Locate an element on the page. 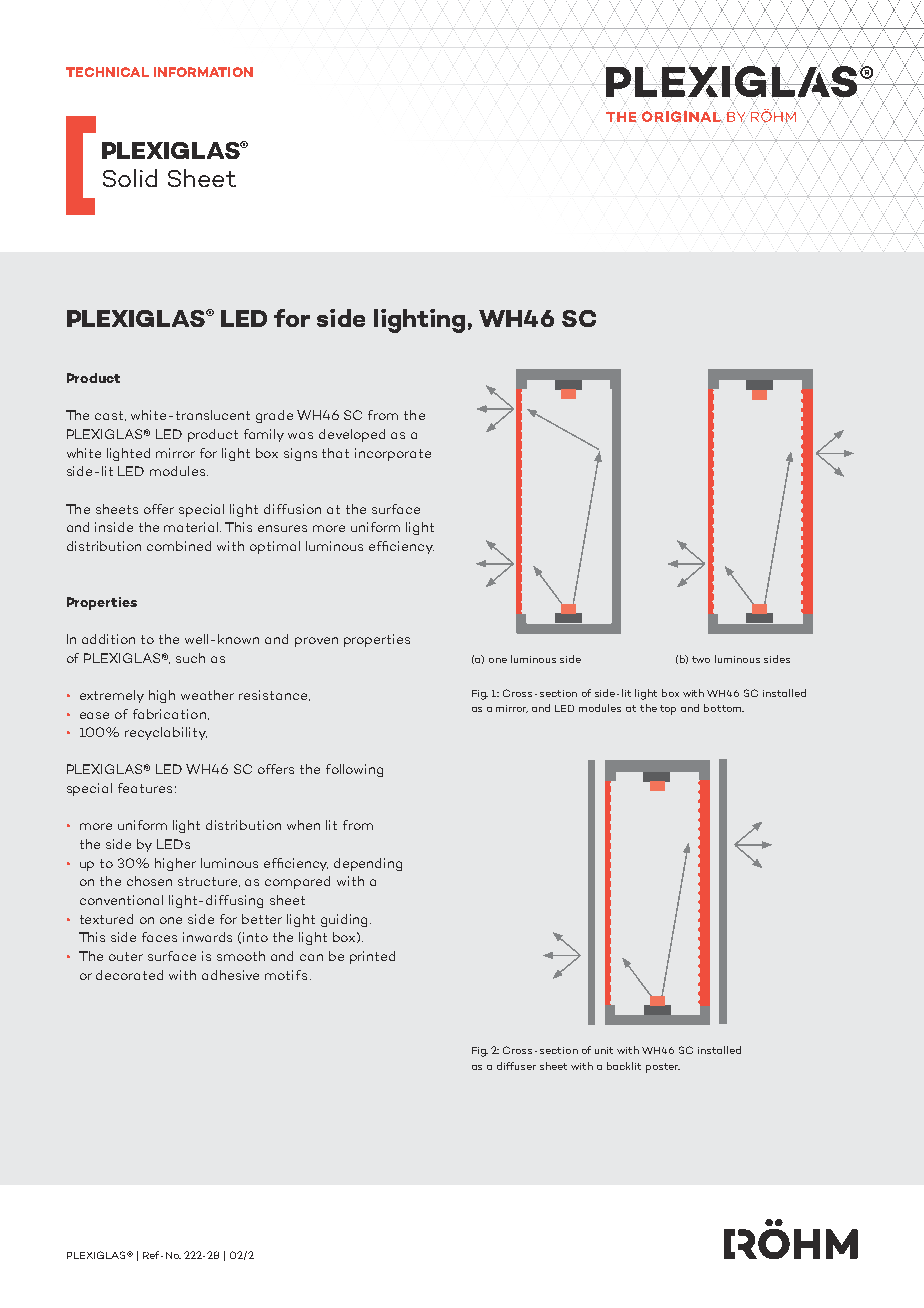 The image size is (924, 1308). INFORMATION is located at coordinates (203, 72).
